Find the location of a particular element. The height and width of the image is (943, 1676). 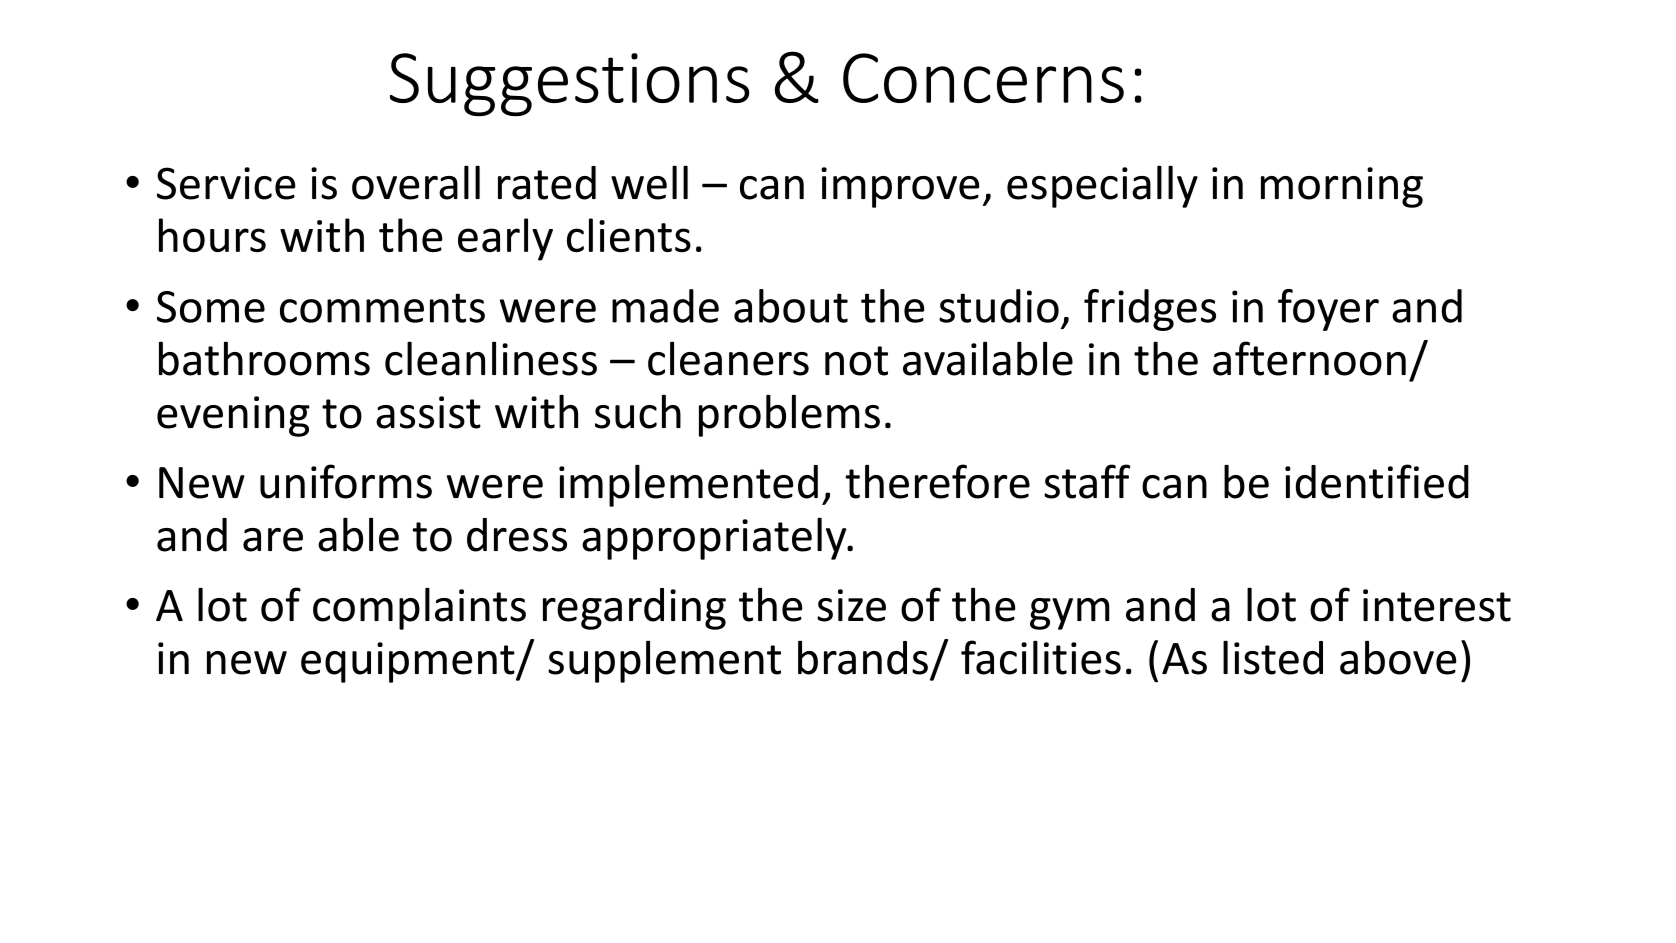

not is located at coordinates (856, 361).
